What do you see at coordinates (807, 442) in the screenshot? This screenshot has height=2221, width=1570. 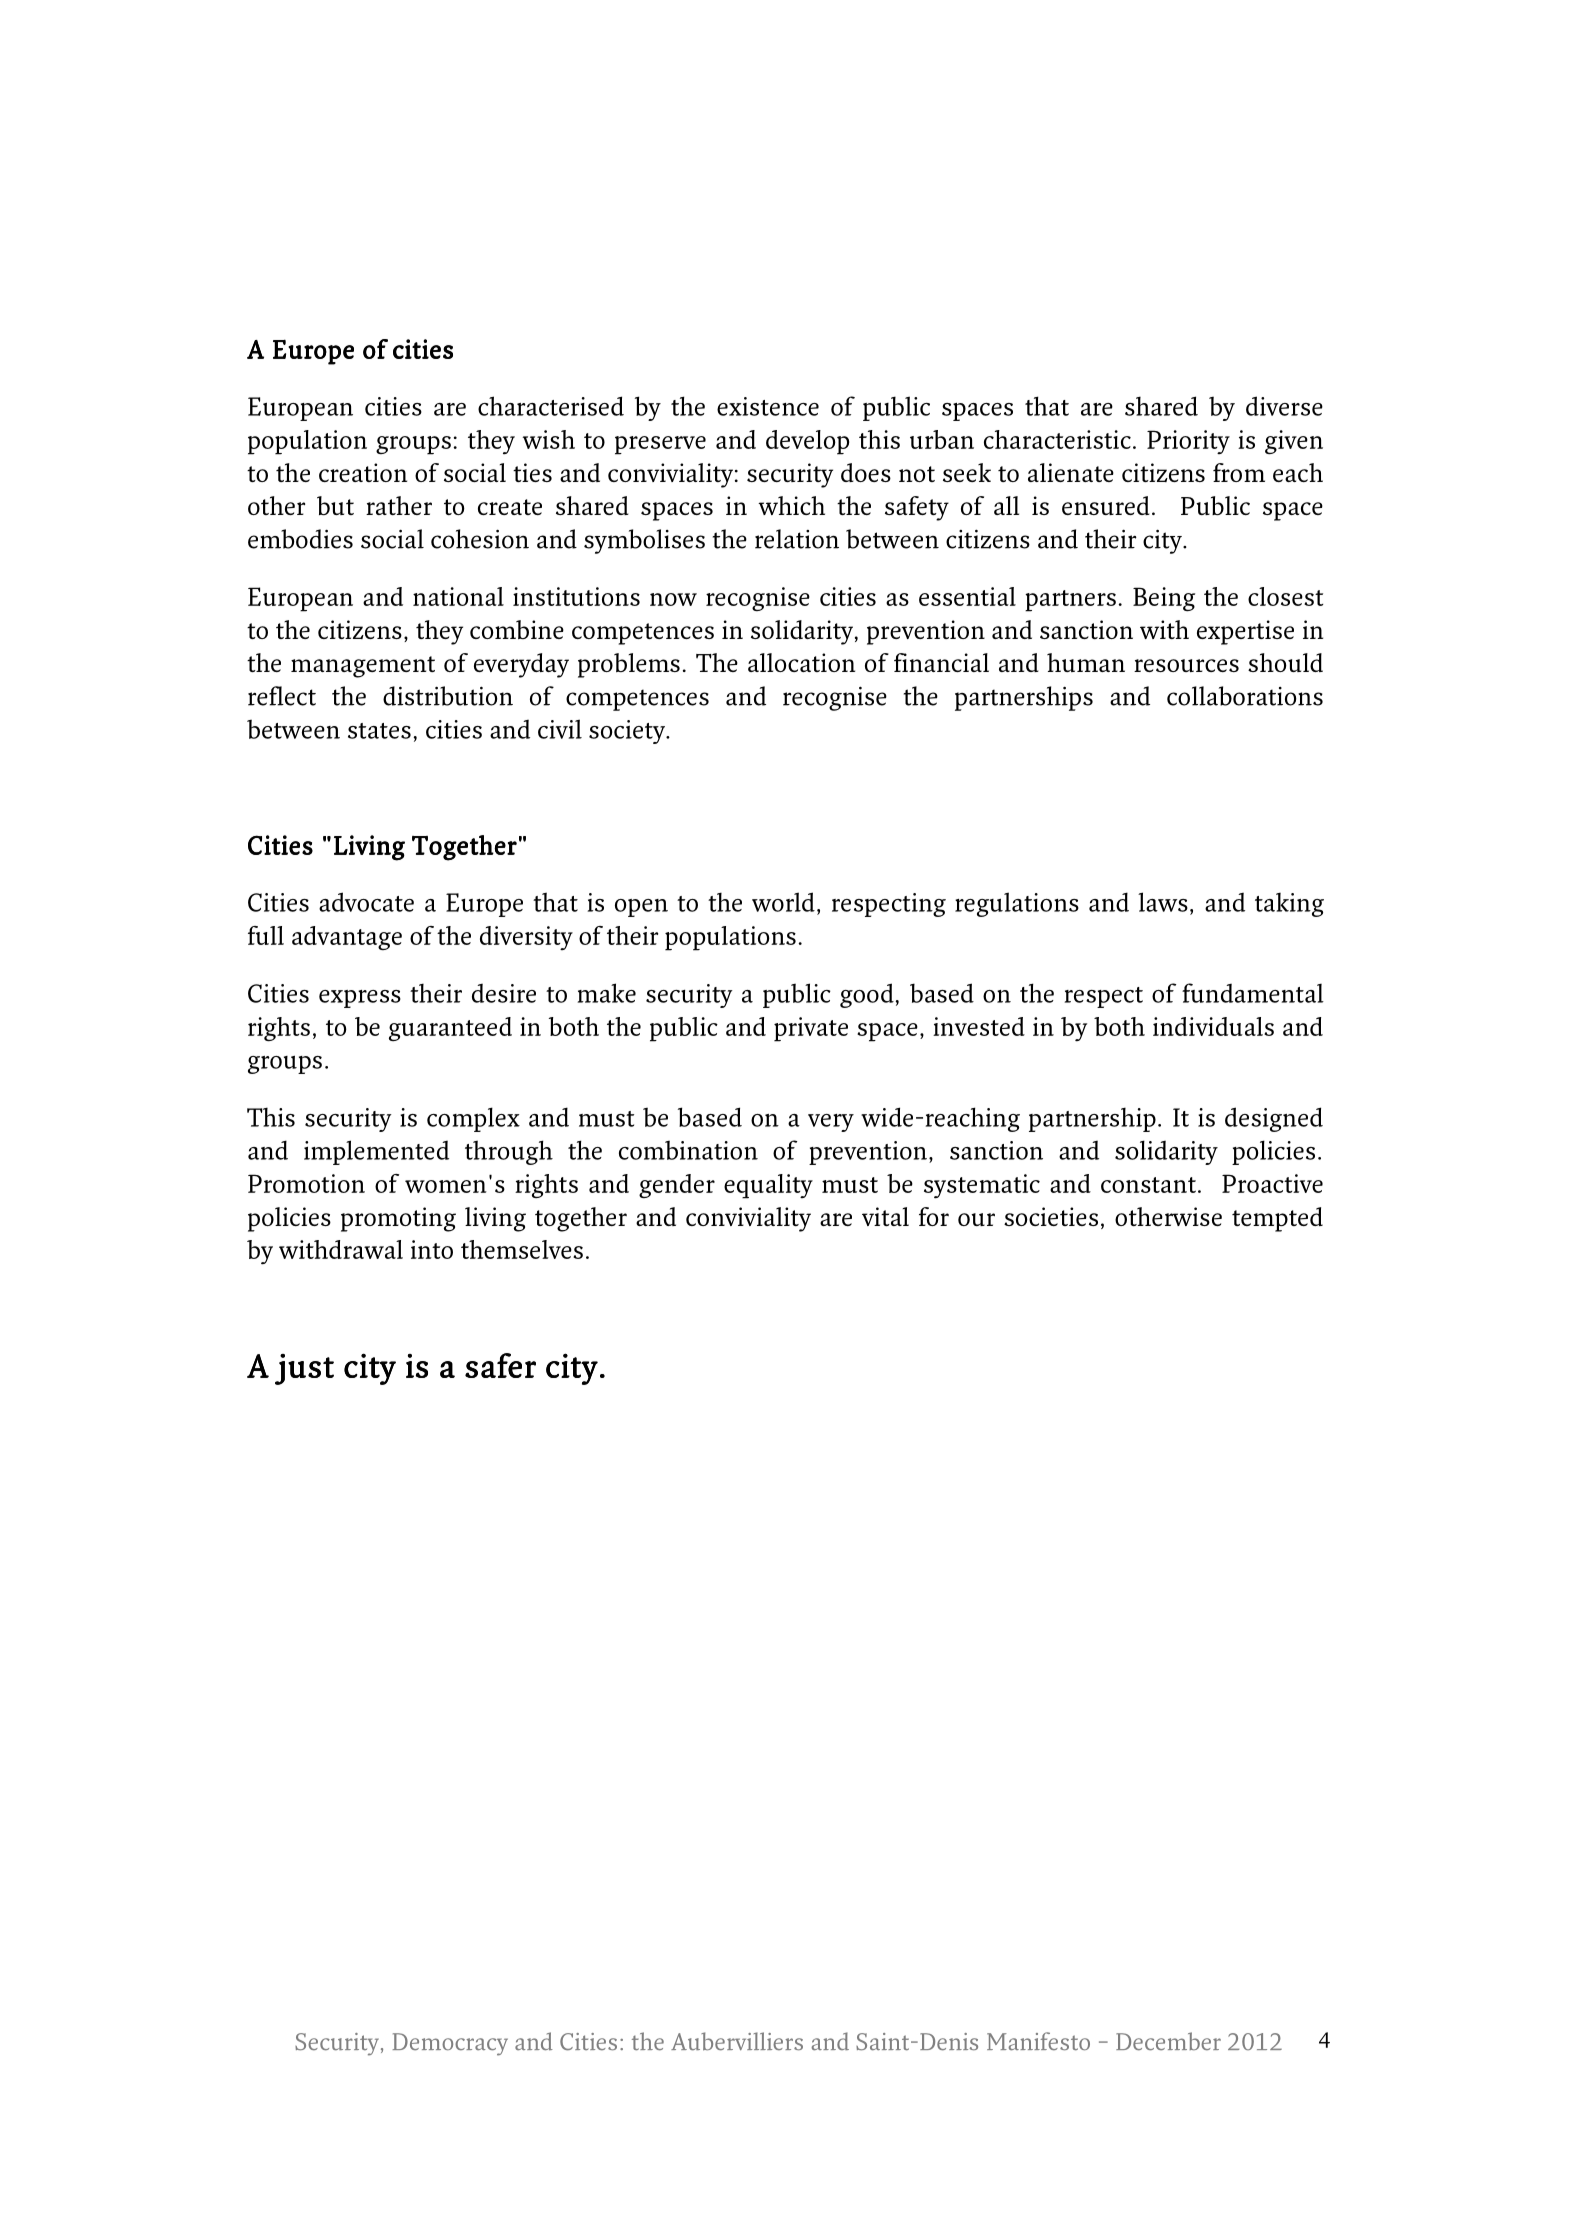 I see `develop` at bounding box center [807, 442].
